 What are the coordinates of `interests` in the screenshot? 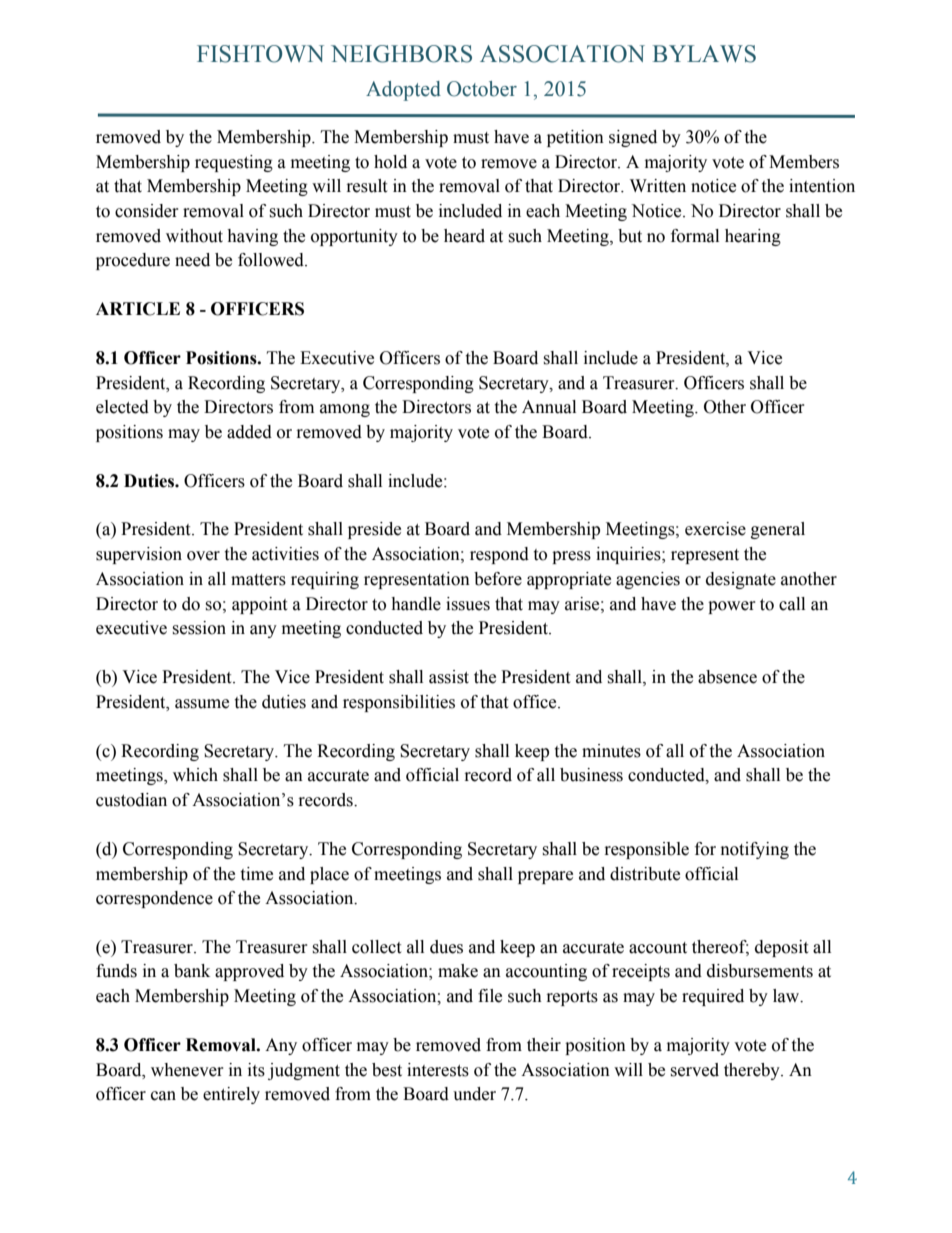 It's located at (438, 1070).
